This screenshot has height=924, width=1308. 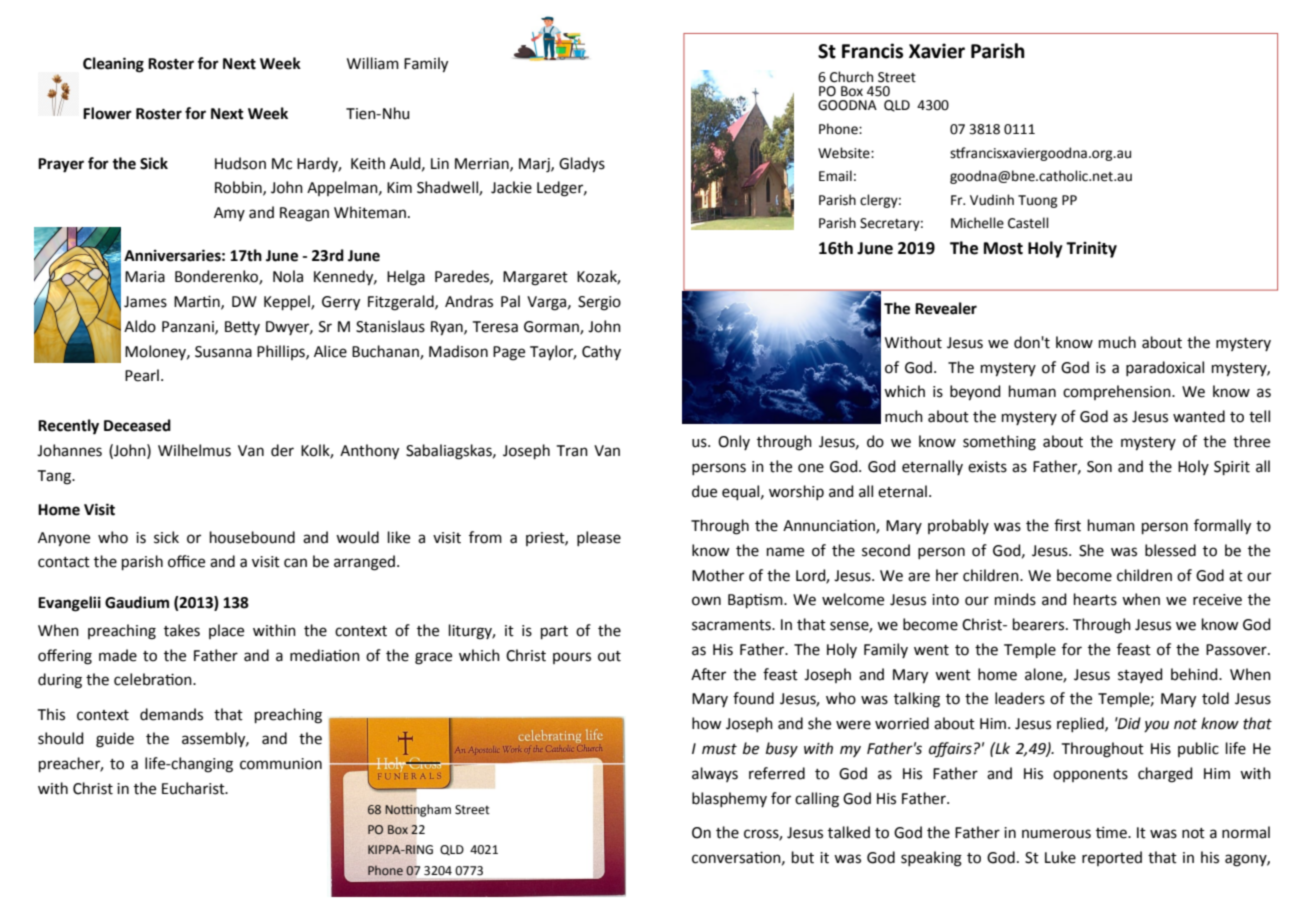 I want to click on Eucharist, so click(x=194, y=788).
